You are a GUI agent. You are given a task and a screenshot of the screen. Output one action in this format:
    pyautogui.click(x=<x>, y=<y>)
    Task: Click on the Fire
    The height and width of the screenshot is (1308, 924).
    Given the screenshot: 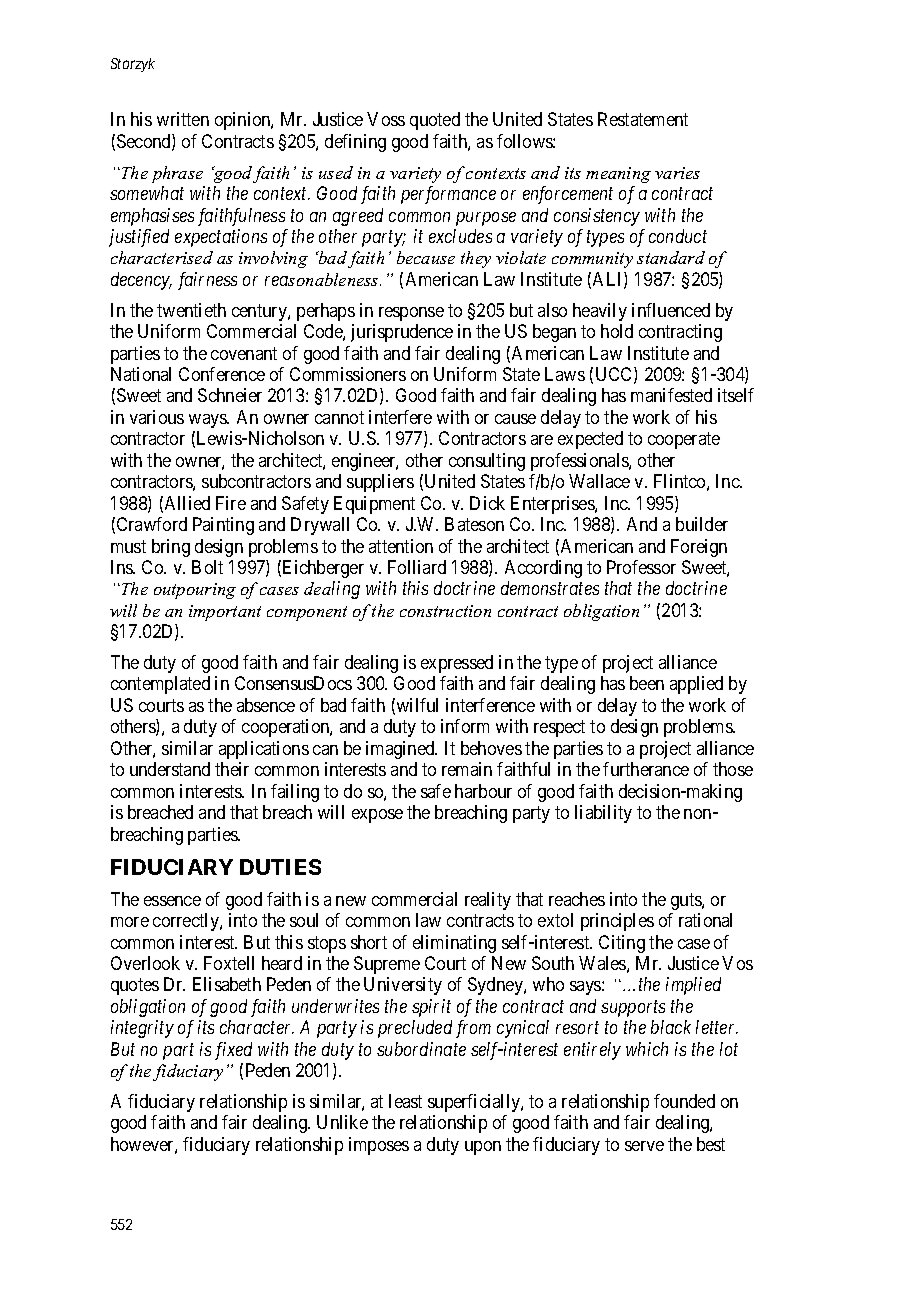 What is the action you would take?
    pyautogui.click(x=231, y=503)
